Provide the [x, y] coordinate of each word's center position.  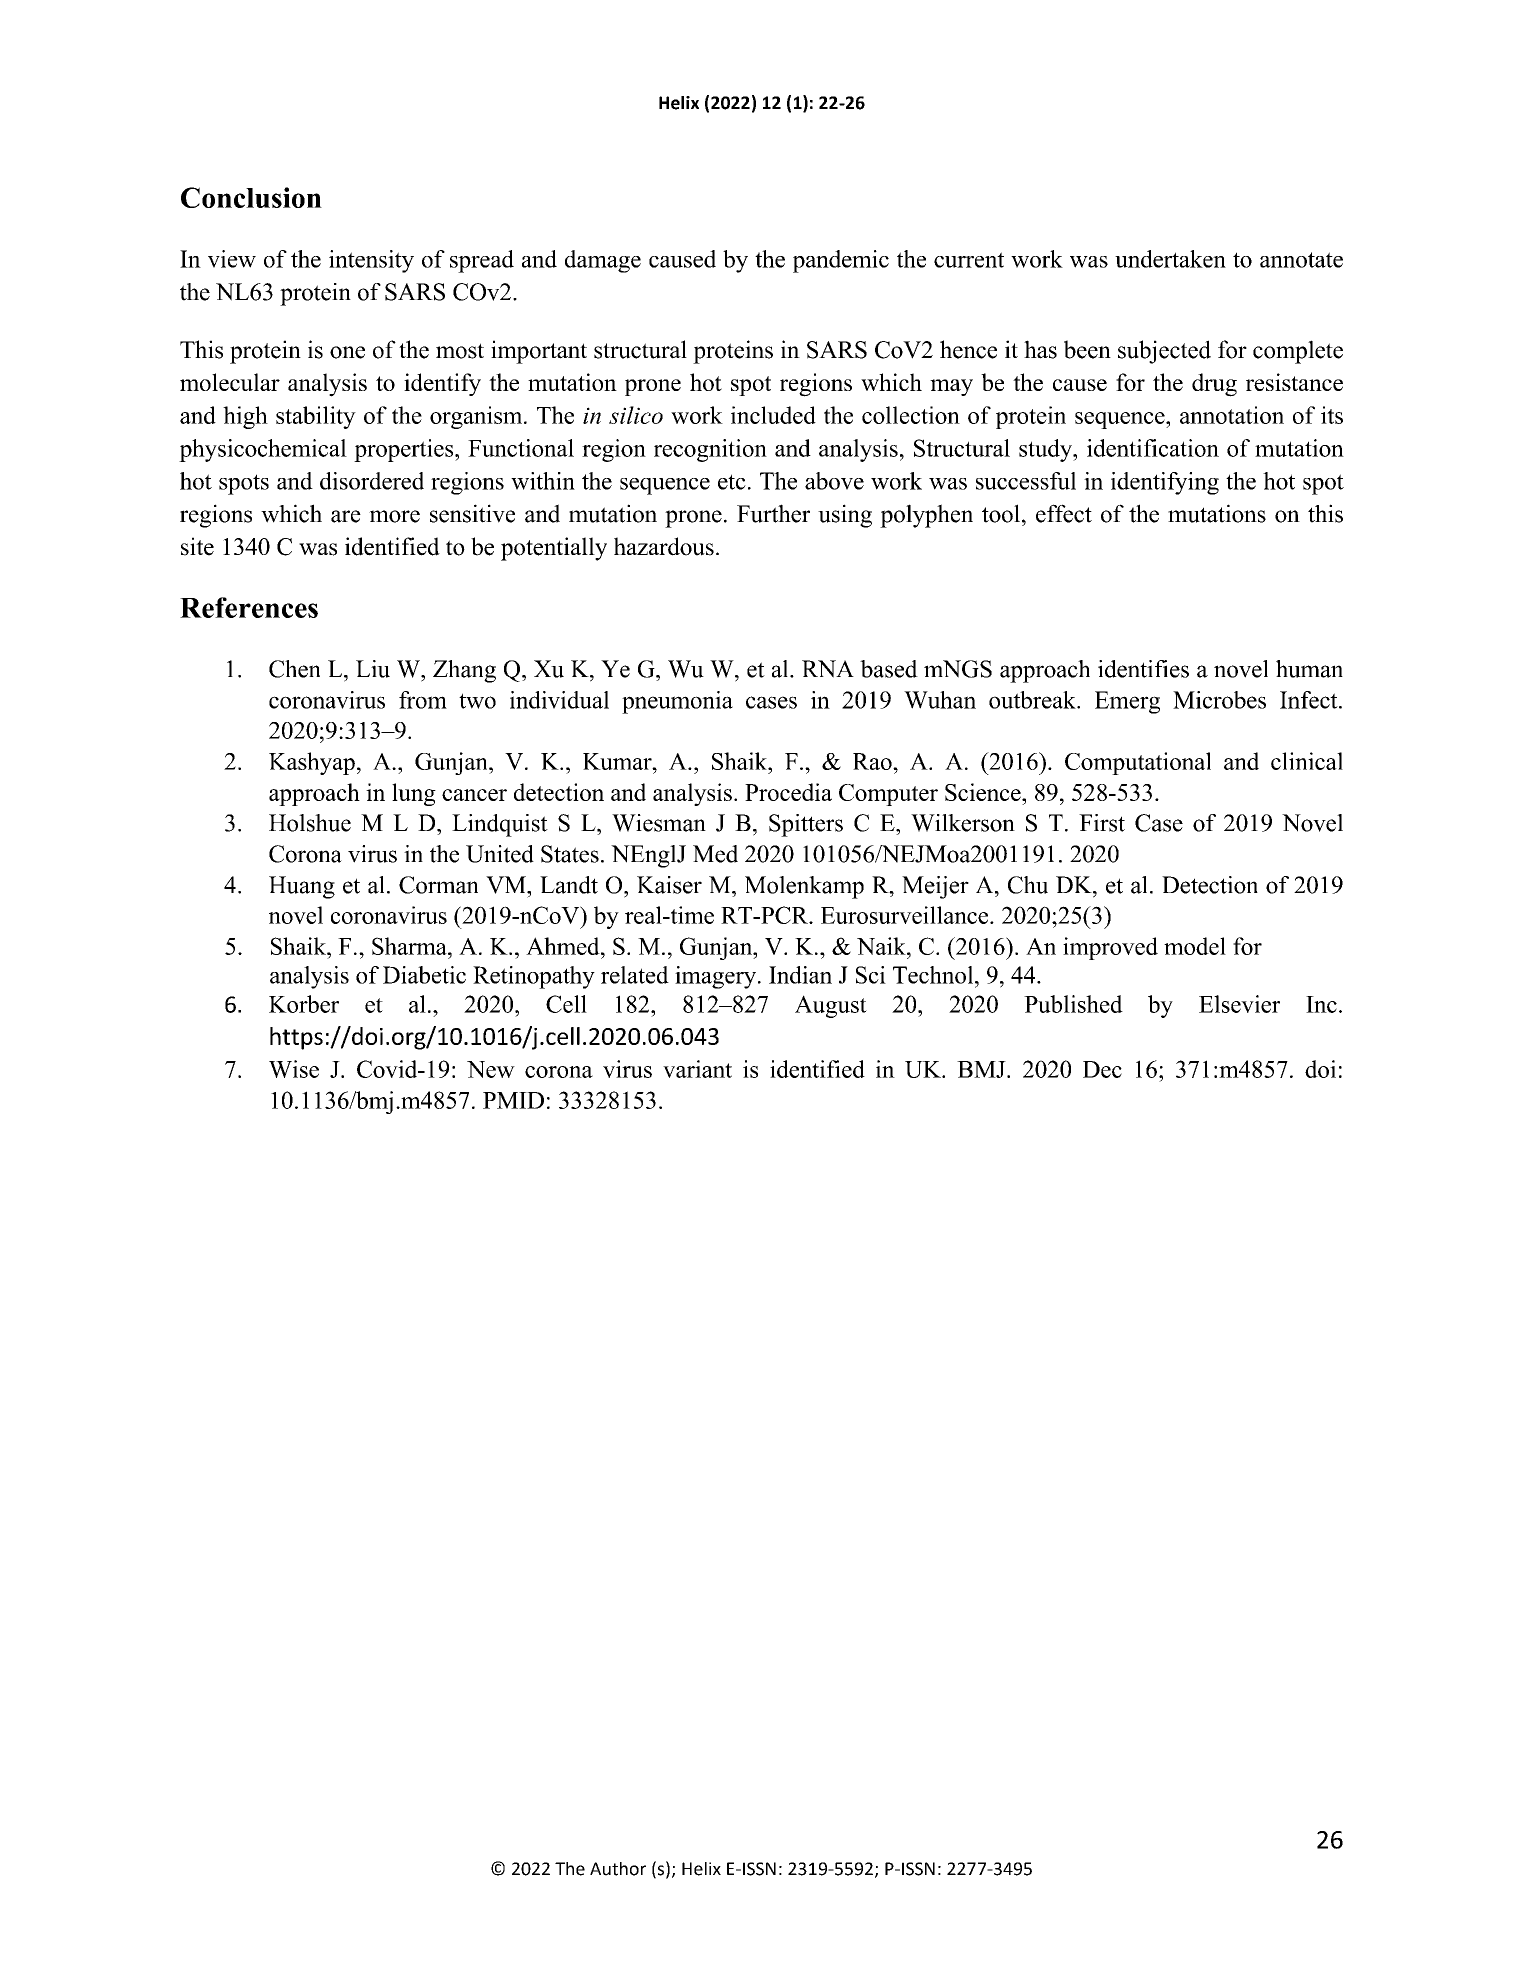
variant [697, 1069]
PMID [513, 1100]
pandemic [841, 261]
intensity [371, 261]
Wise [294, 1069]
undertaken [1170, 259]
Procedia [788, 792]
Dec [1102, 1069]
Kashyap [312, 763]
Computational [1138, 763]
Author [618, 1869]
